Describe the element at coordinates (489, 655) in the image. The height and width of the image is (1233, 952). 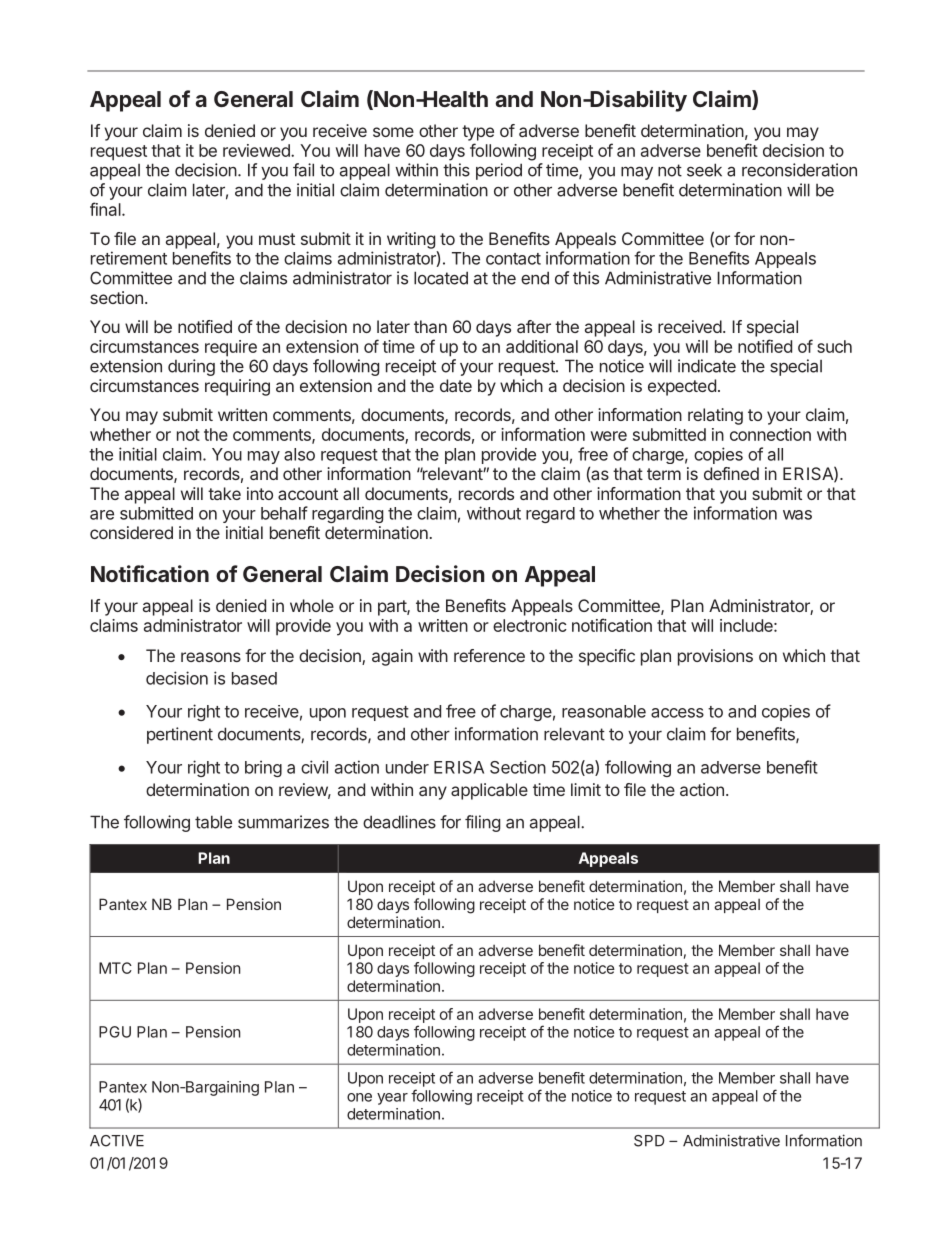
I see `reference` at that location.
